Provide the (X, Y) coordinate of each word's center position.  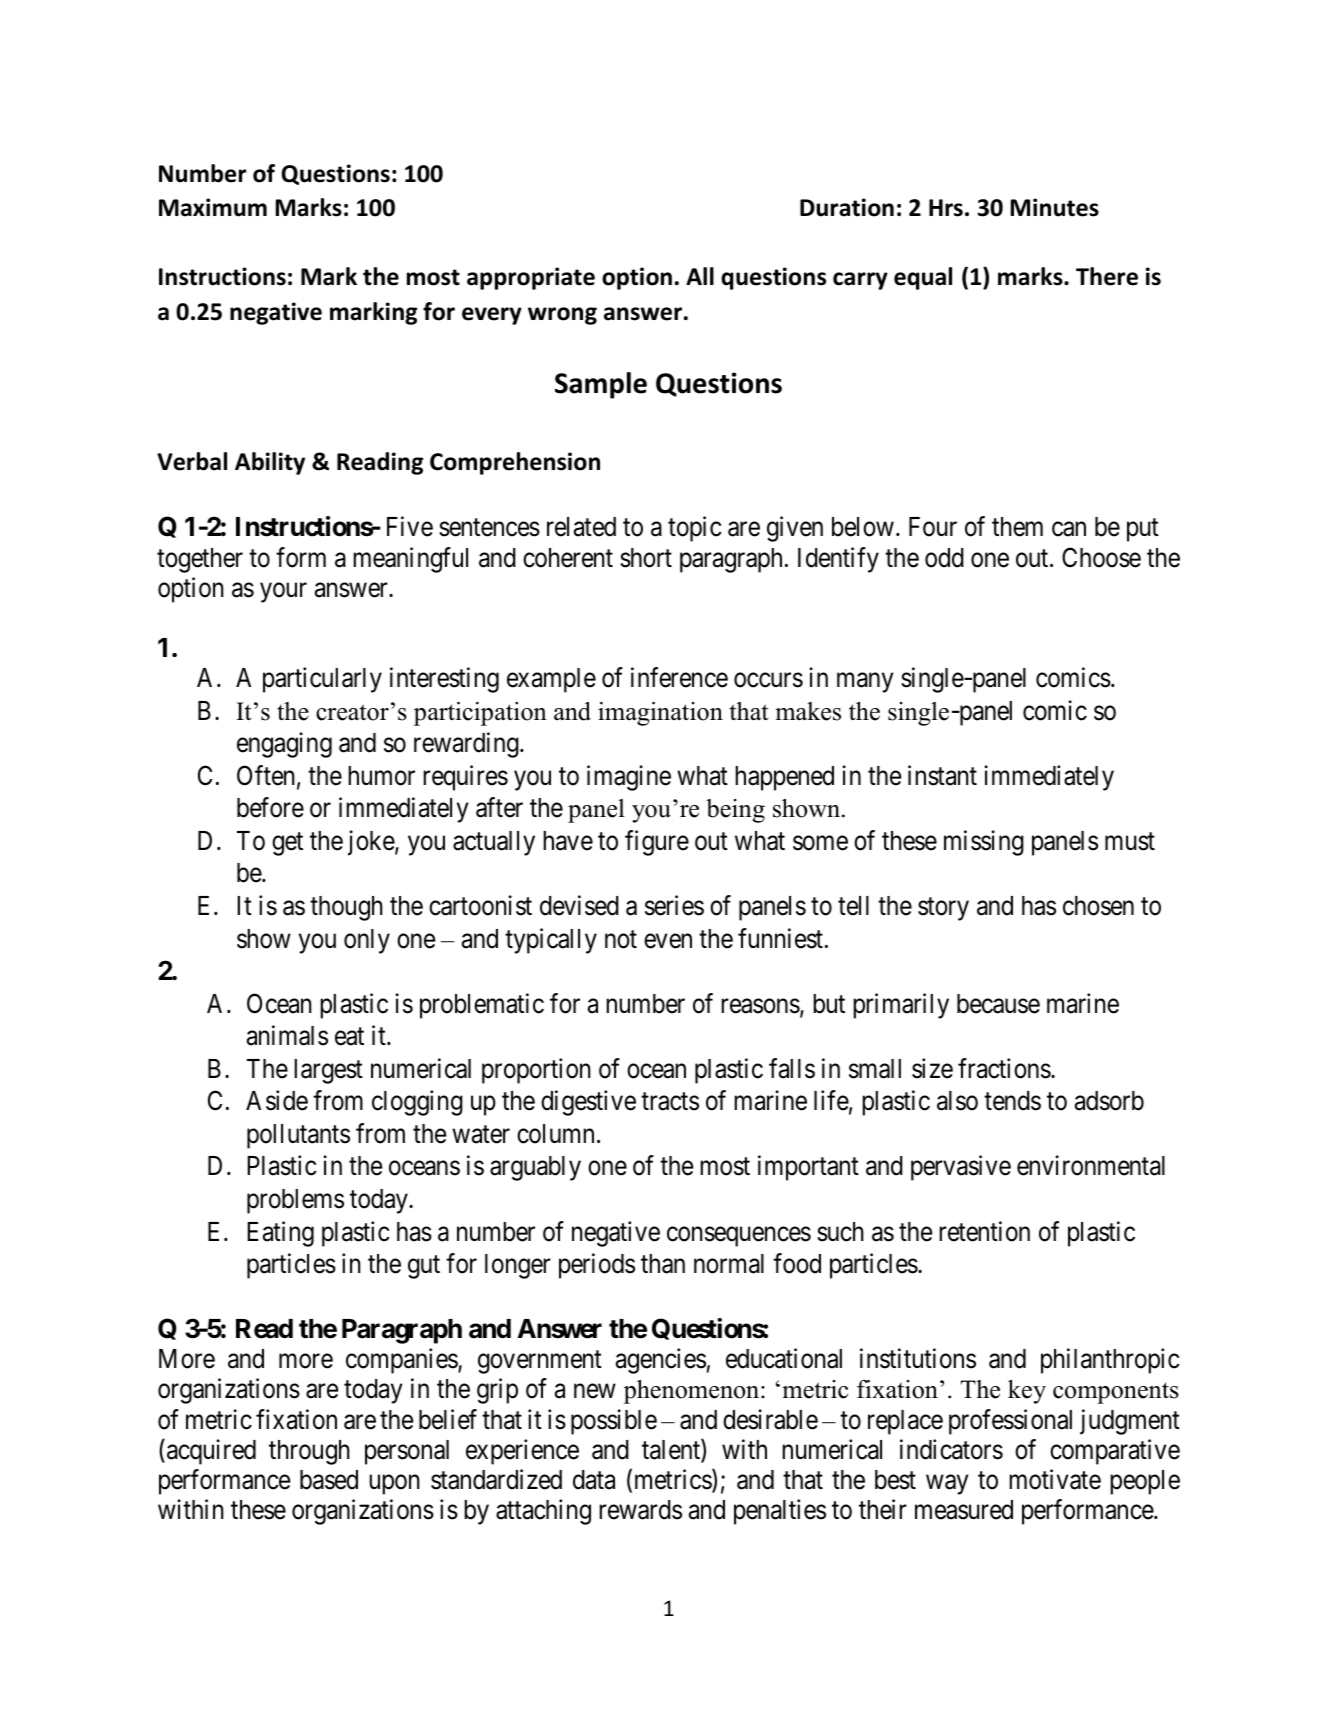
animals (287, 1035)
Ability (270, 463)
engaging (284, 745)
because (998, 1004)
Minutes (1055, 207)
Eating (280, 1234)
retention (984, 1231)
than (663, 1264)
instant (942, 775)
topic (695, 529)
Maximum (213, 207)
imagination (660, 714)
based (329, 1480)
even (668, 941)
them (1017, 527)
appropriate (531, 278)
